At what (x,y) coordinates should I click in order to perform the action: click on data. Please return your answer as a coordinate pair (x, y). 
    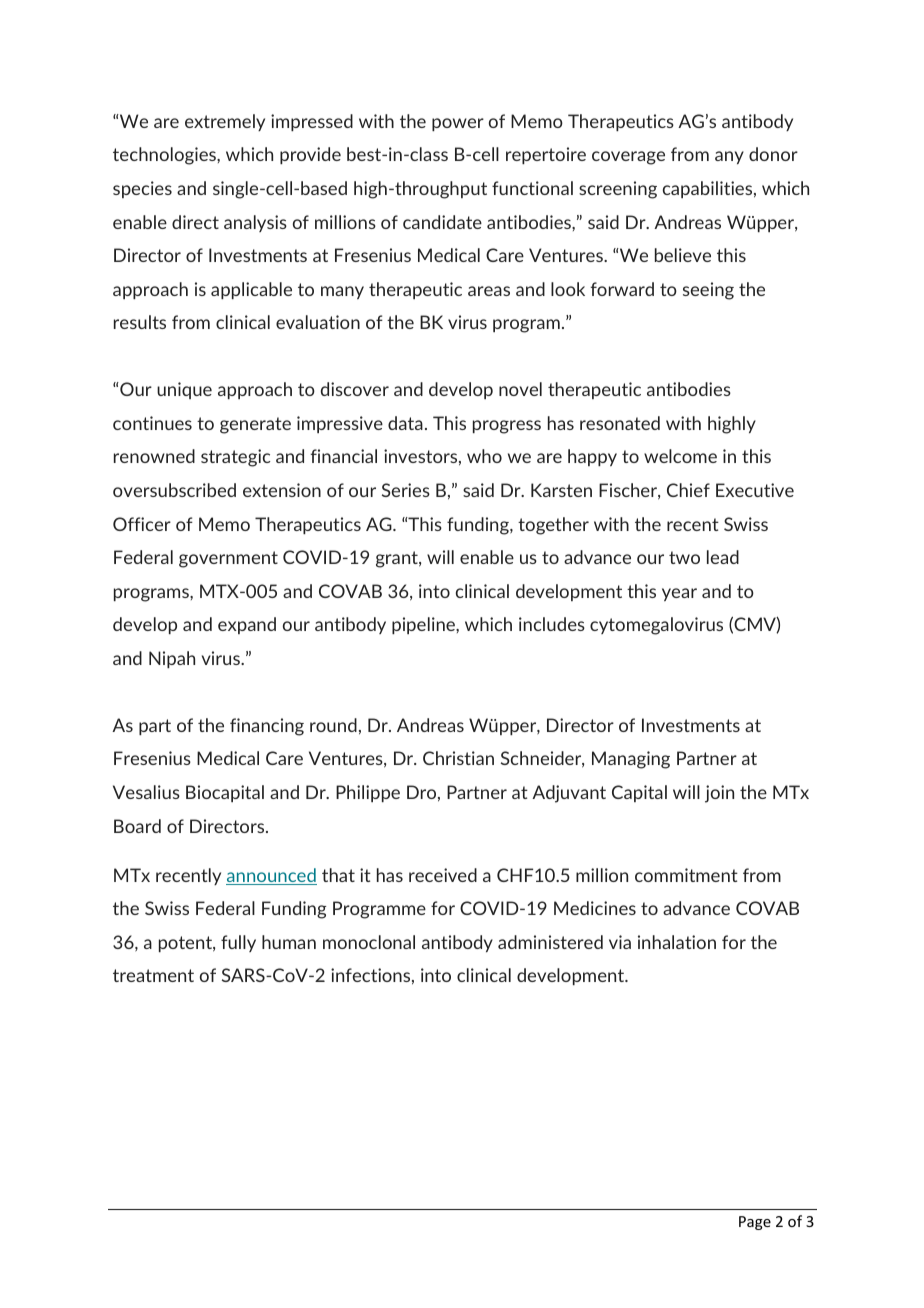
    Looking at the image, I should click on (405, 423).
